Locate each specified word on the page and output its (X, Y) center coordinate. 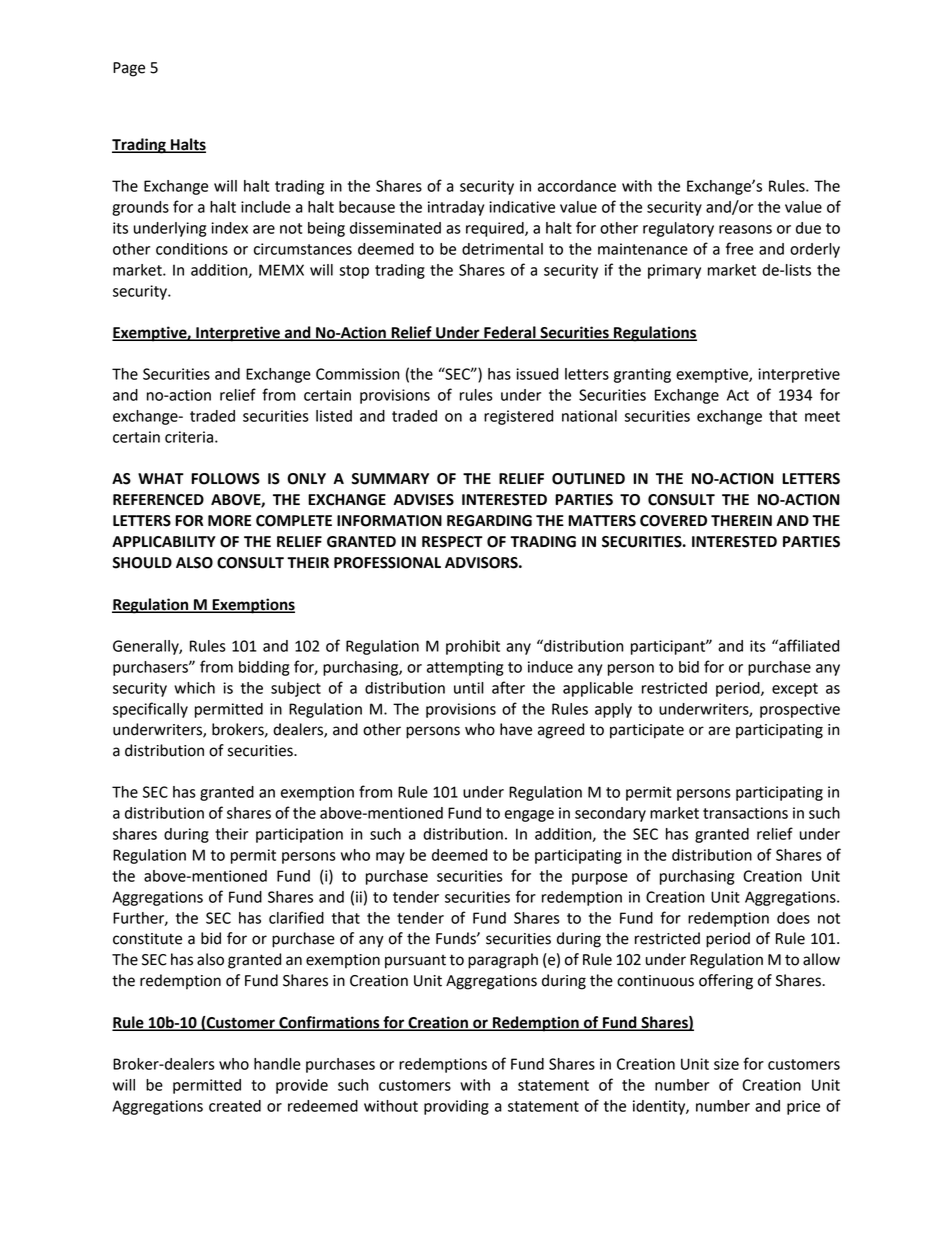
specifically (150, 710)
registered (518, 417)
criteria (189, 437)
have (516, 729)
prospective (800, 710)
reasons (745, 229)
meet (822, 416)
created (235, 1106)
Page (129, 69)
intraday (456, 208)
